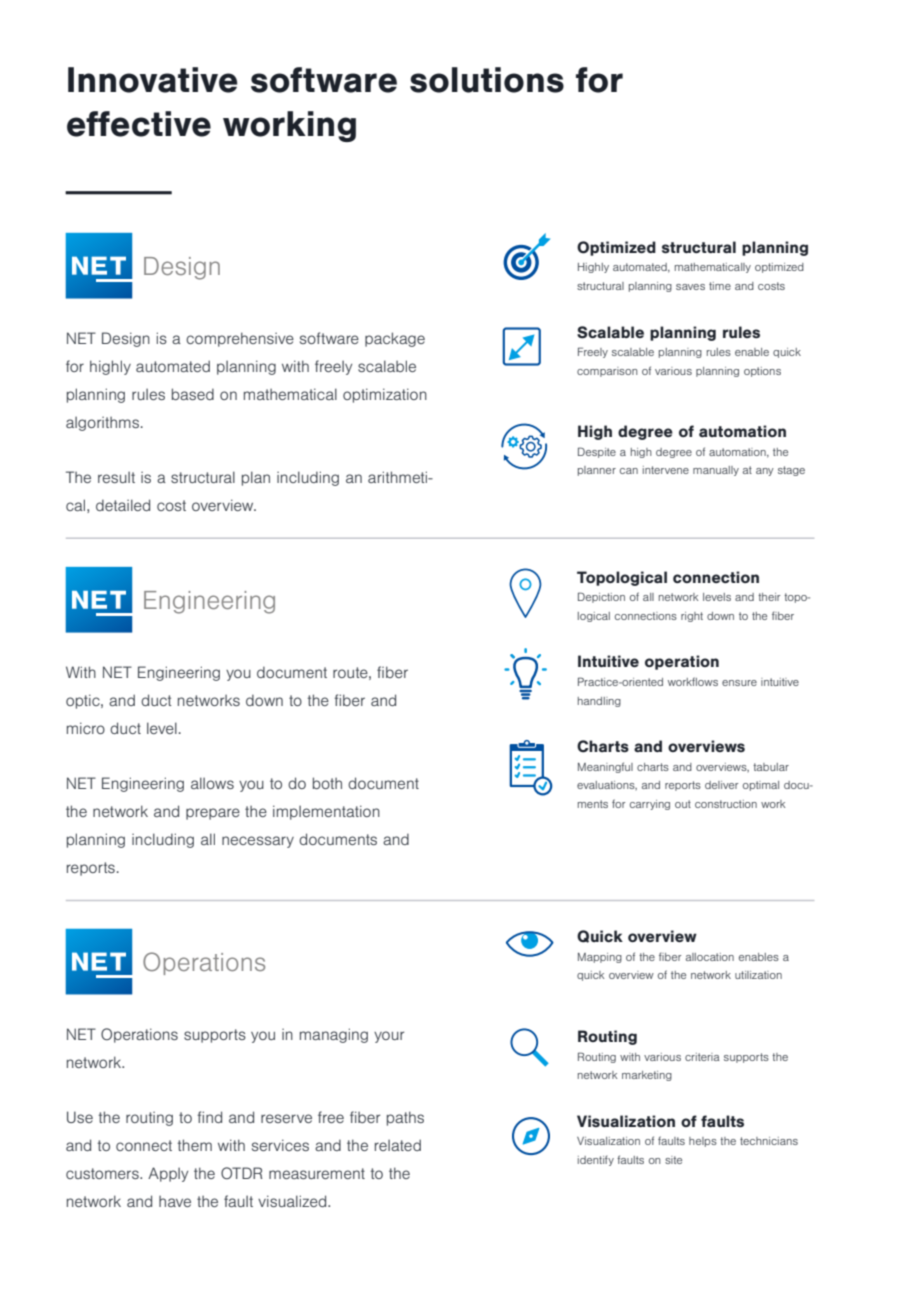 The image size is (924, 1302). Describe the element at coordinates (86, 728) in the screenshot. I see `micro` at that location.
